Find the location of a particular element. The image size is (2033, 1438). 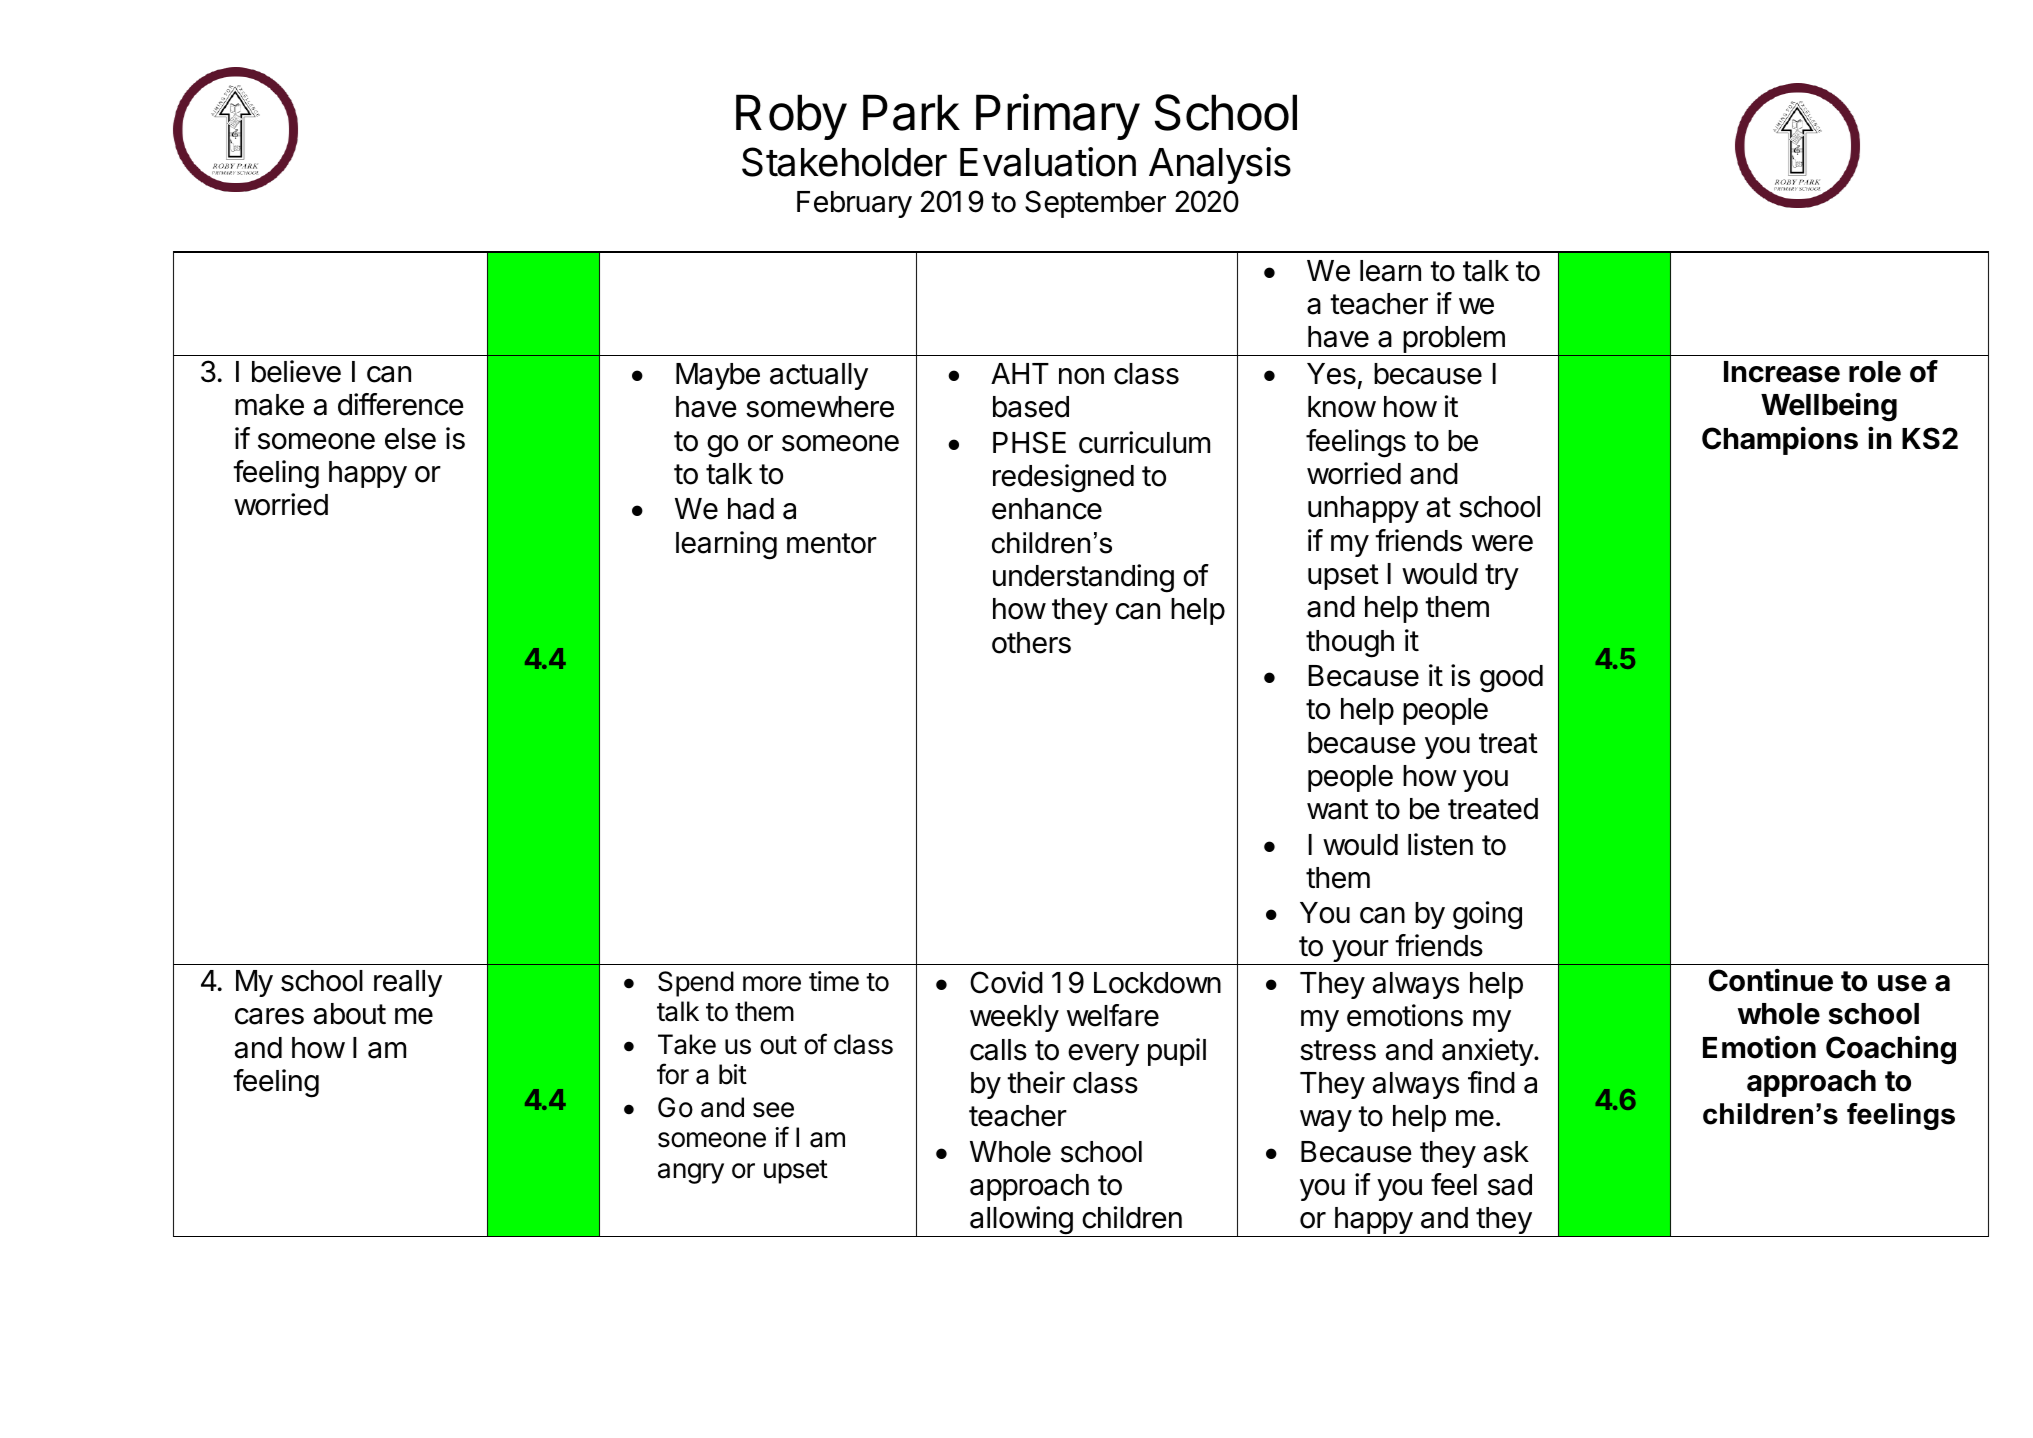

mentor is located at coordinates (832, 543).
